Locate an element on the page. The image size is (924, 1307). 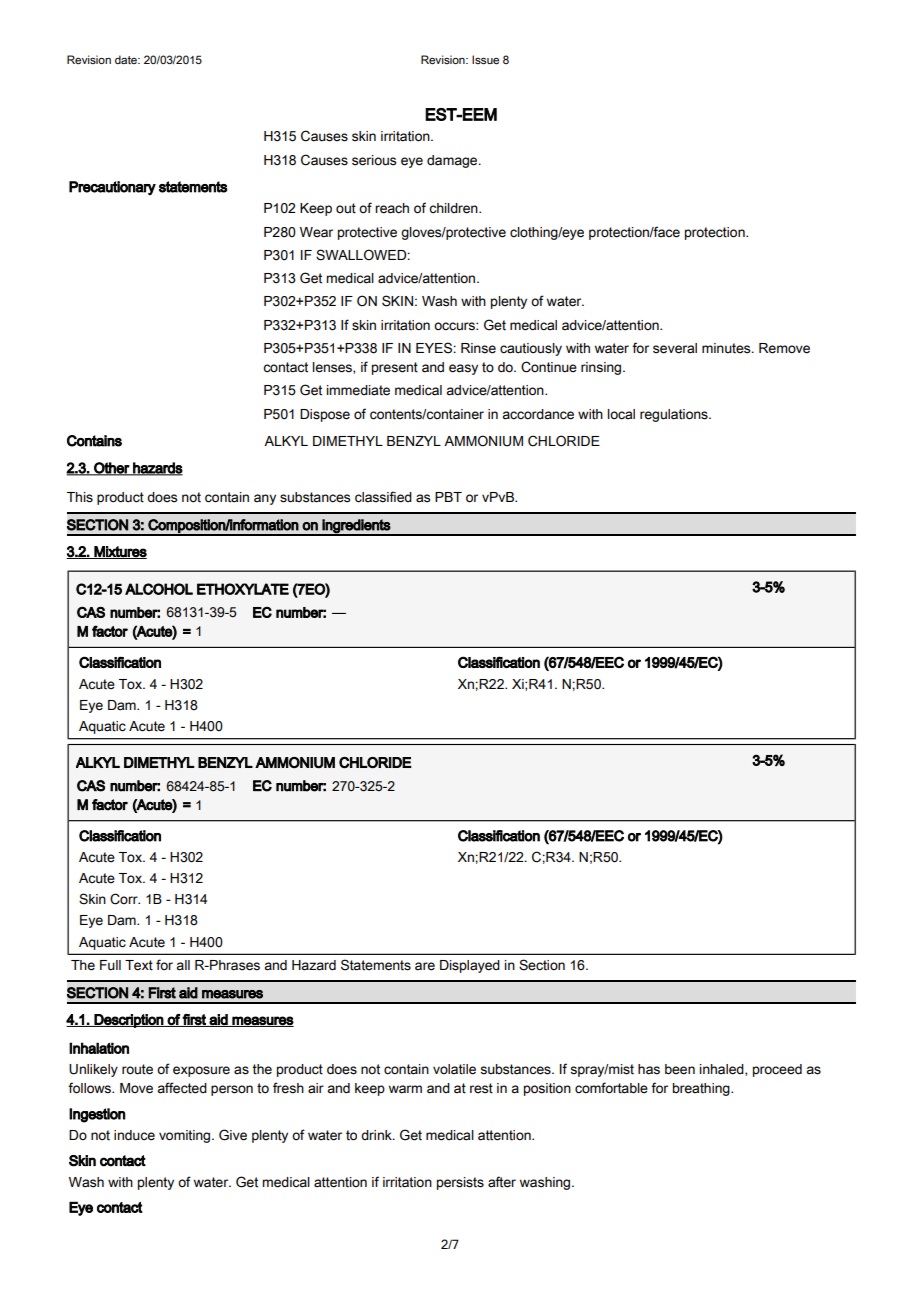
ALCOHOL is located at coordinates (159, 589).
